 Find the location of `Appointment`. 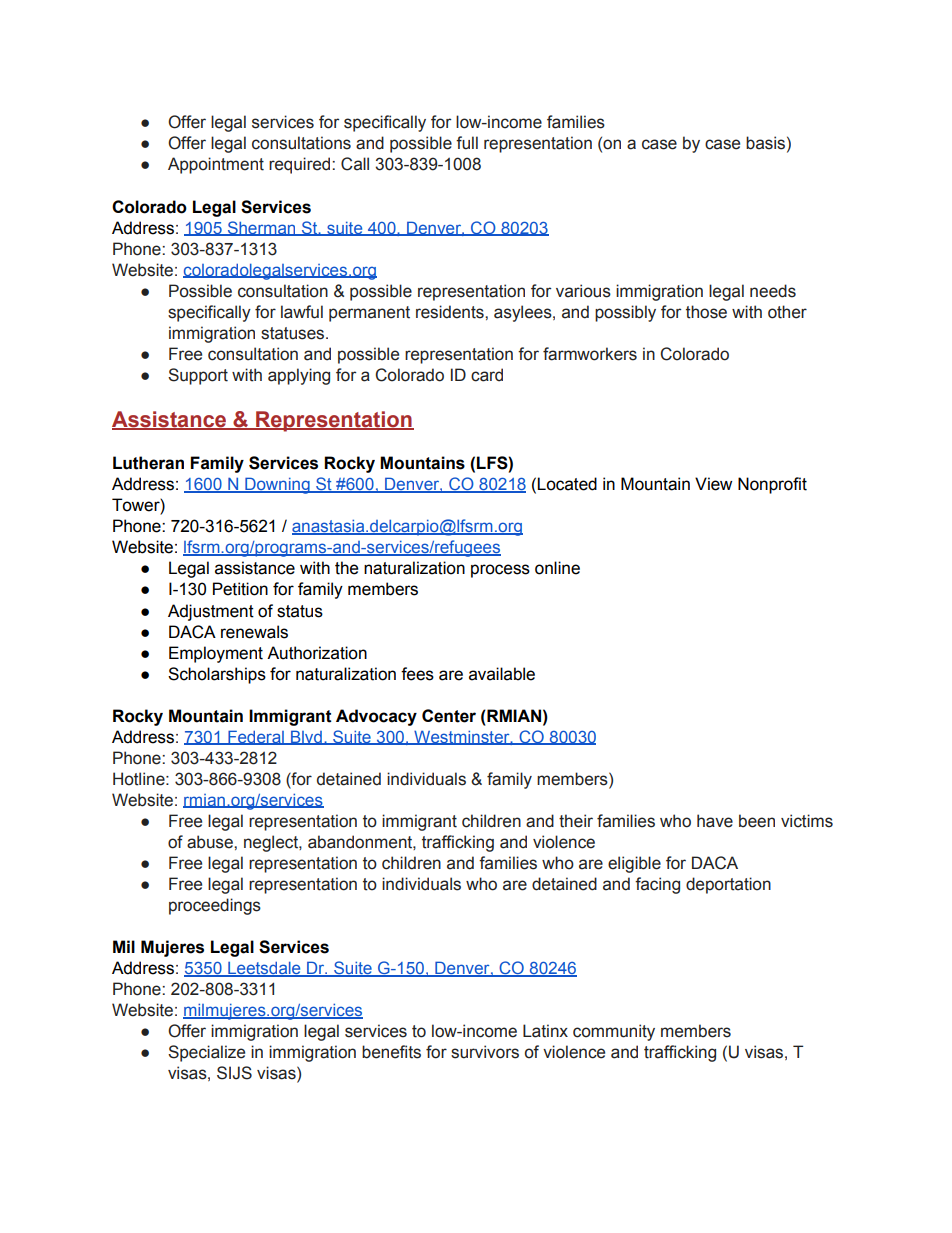

Appointment is located at coordinates (216, 165).
